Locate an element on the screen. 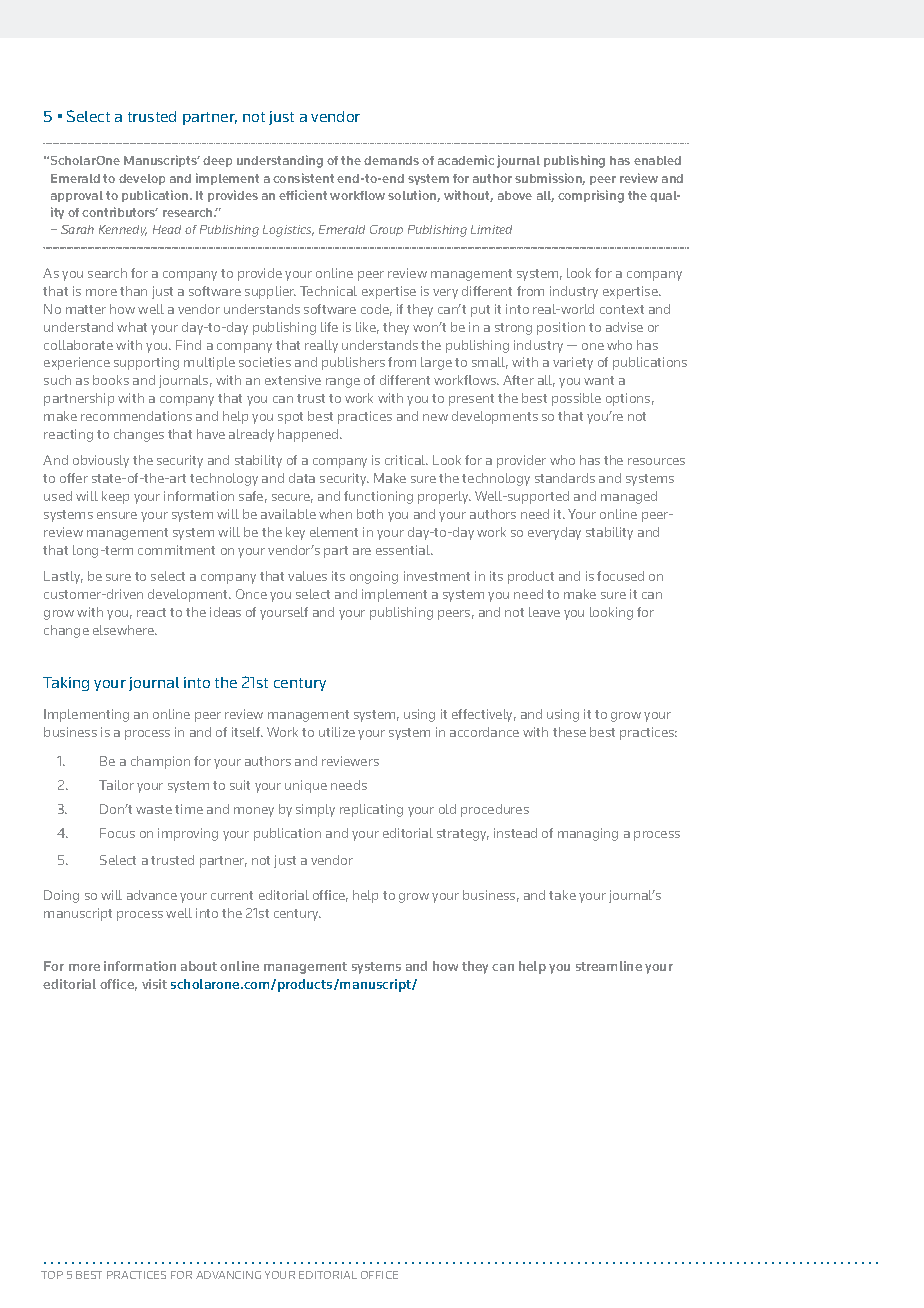  contributors is located at coordinates (120, 212).
